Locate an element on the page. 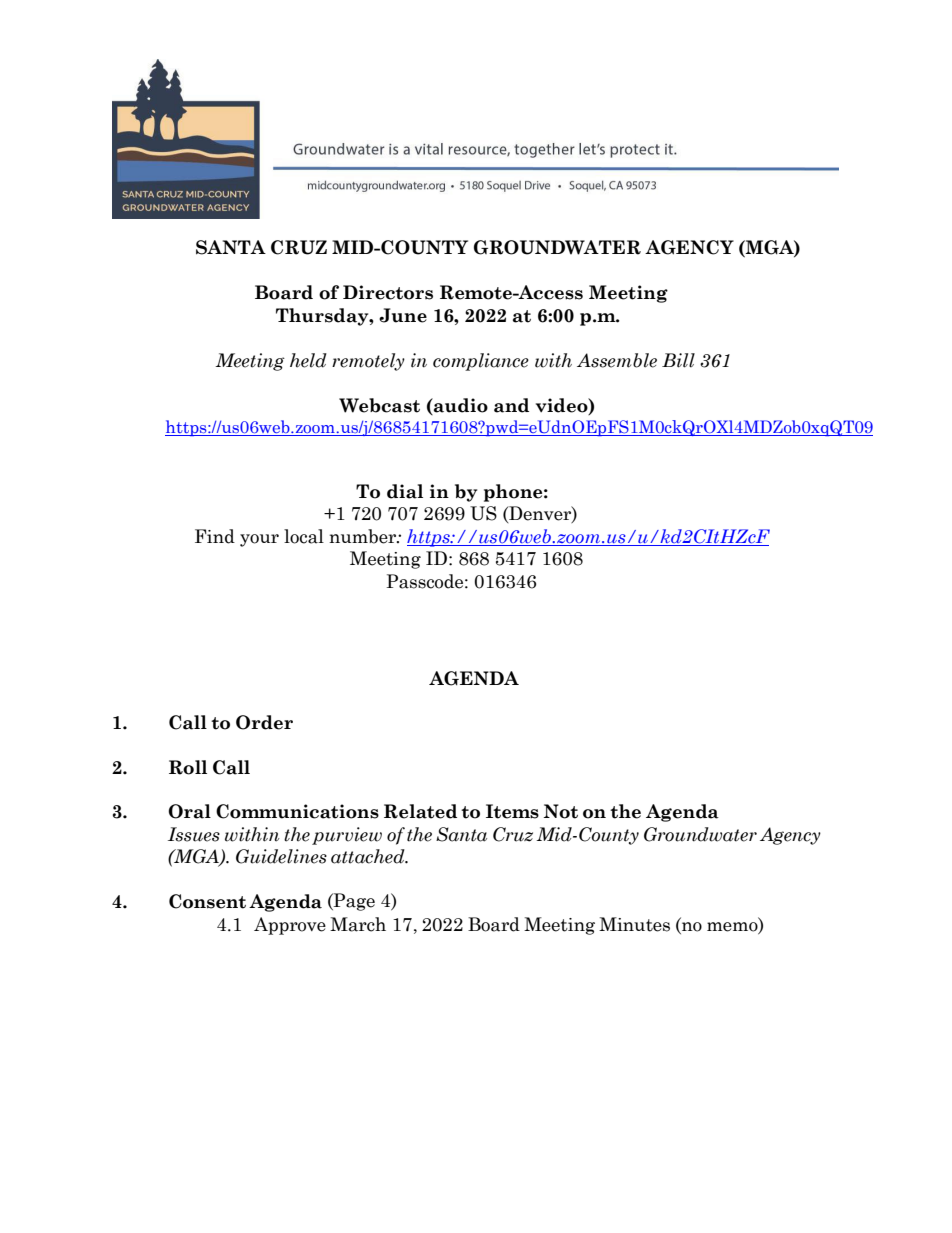 This image has width=952, height=1233. held is located at coordinates (308, 360).
